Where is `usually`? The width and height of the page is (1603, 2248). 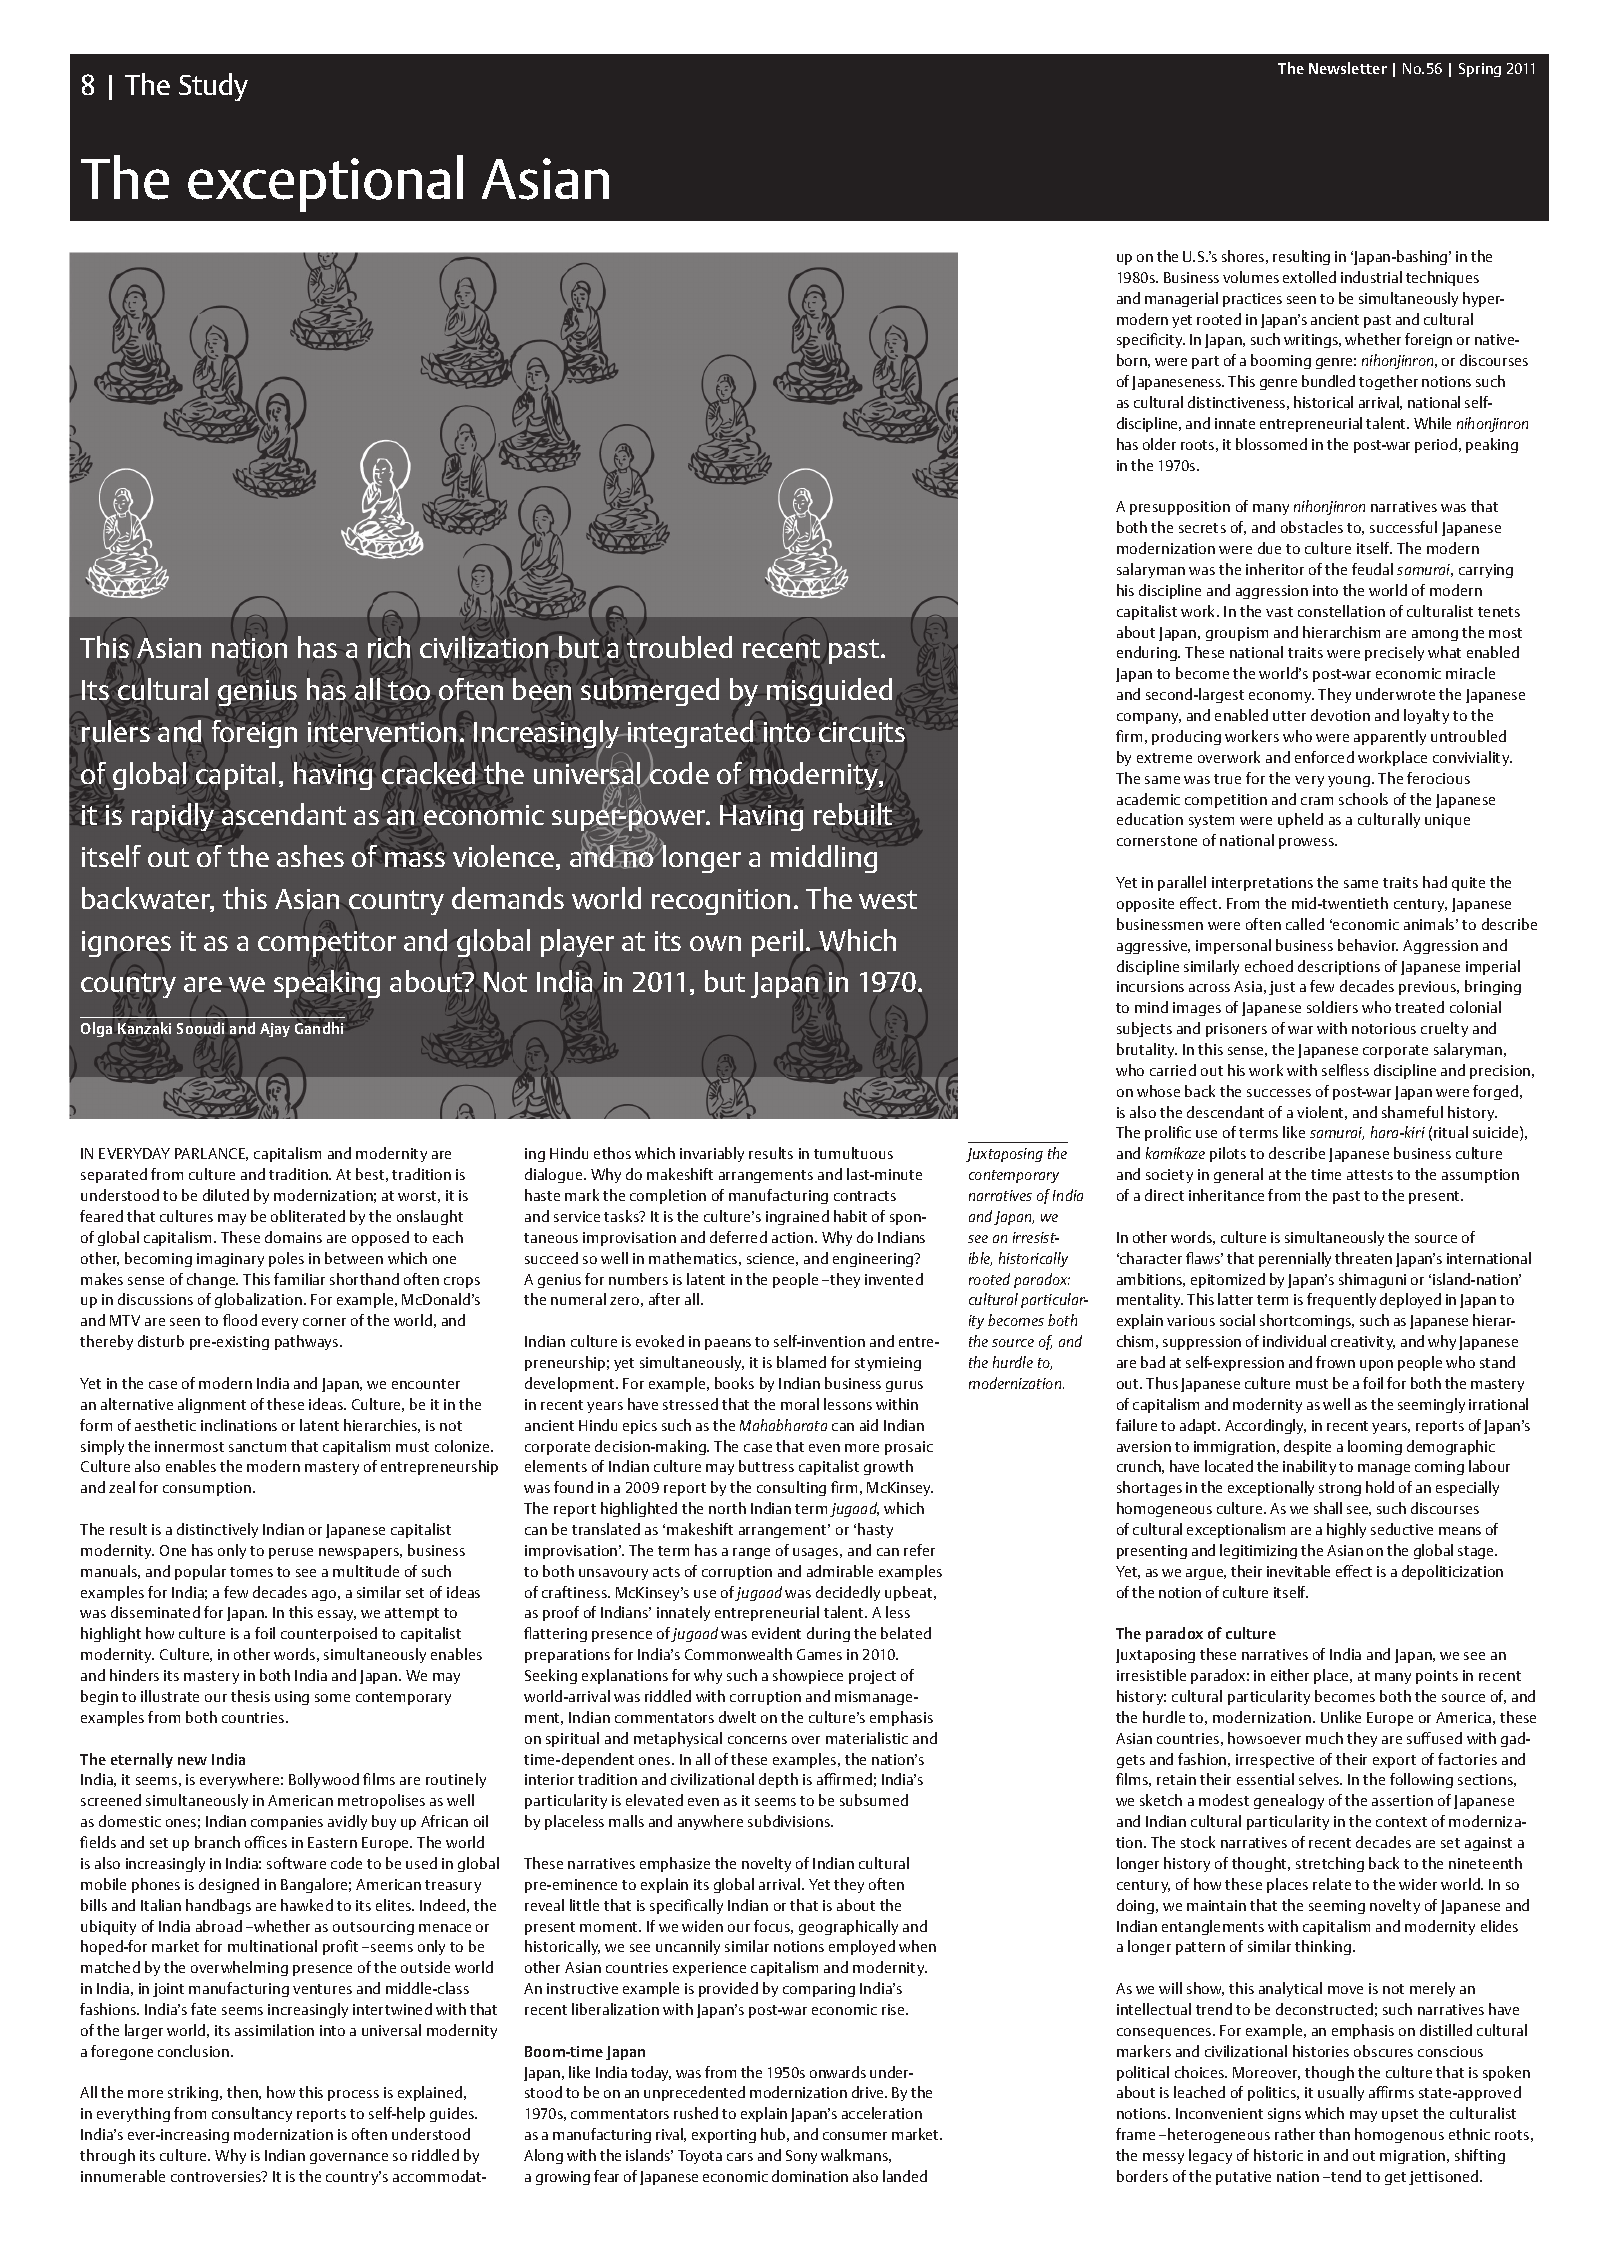
usually is located at coordinates (1341, 2093).
